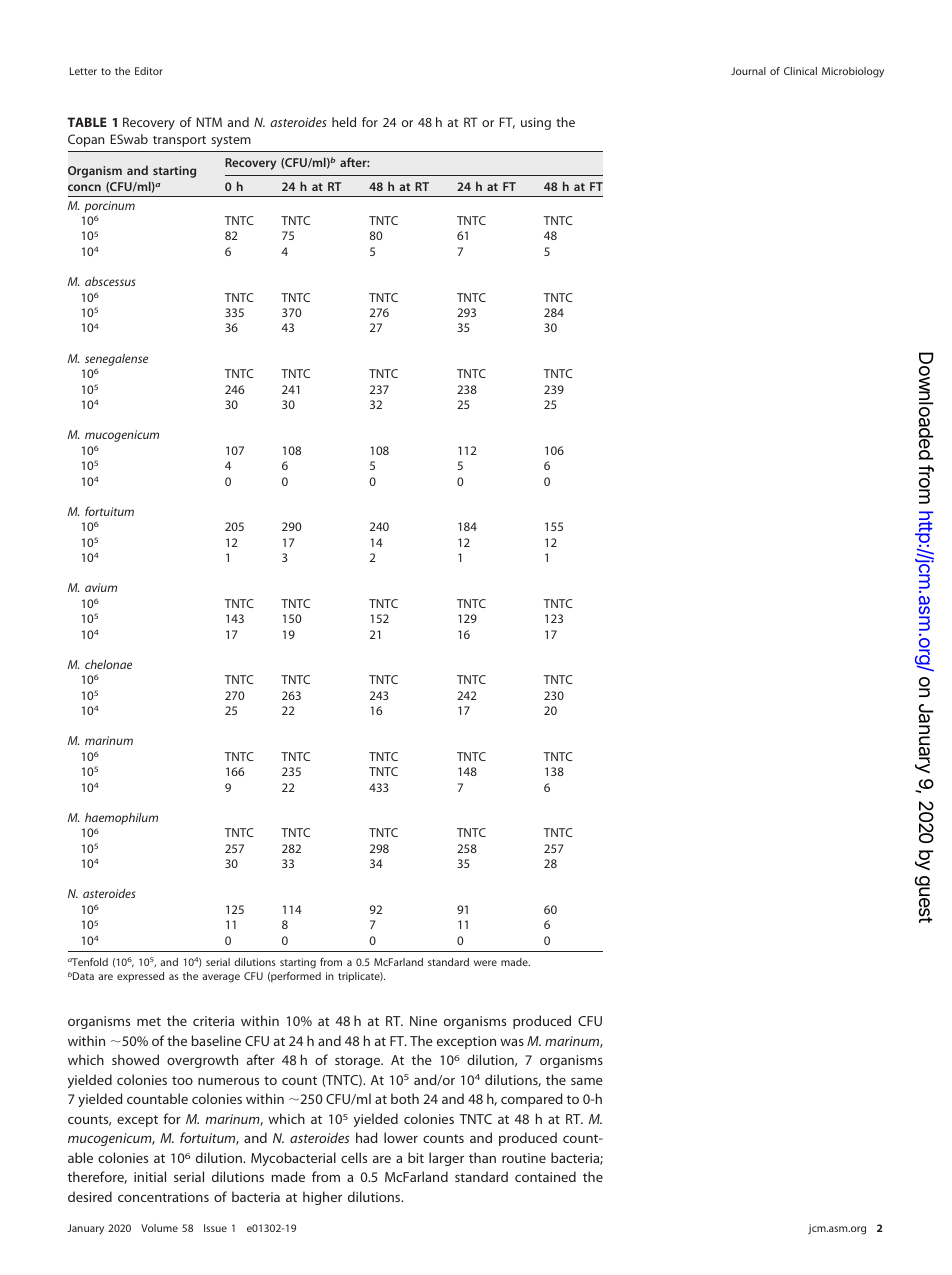 The width and height of the page is (952, 1275). Describe the element at coordinates (163, 1197) in the page. I see `concentrations` at that location.
